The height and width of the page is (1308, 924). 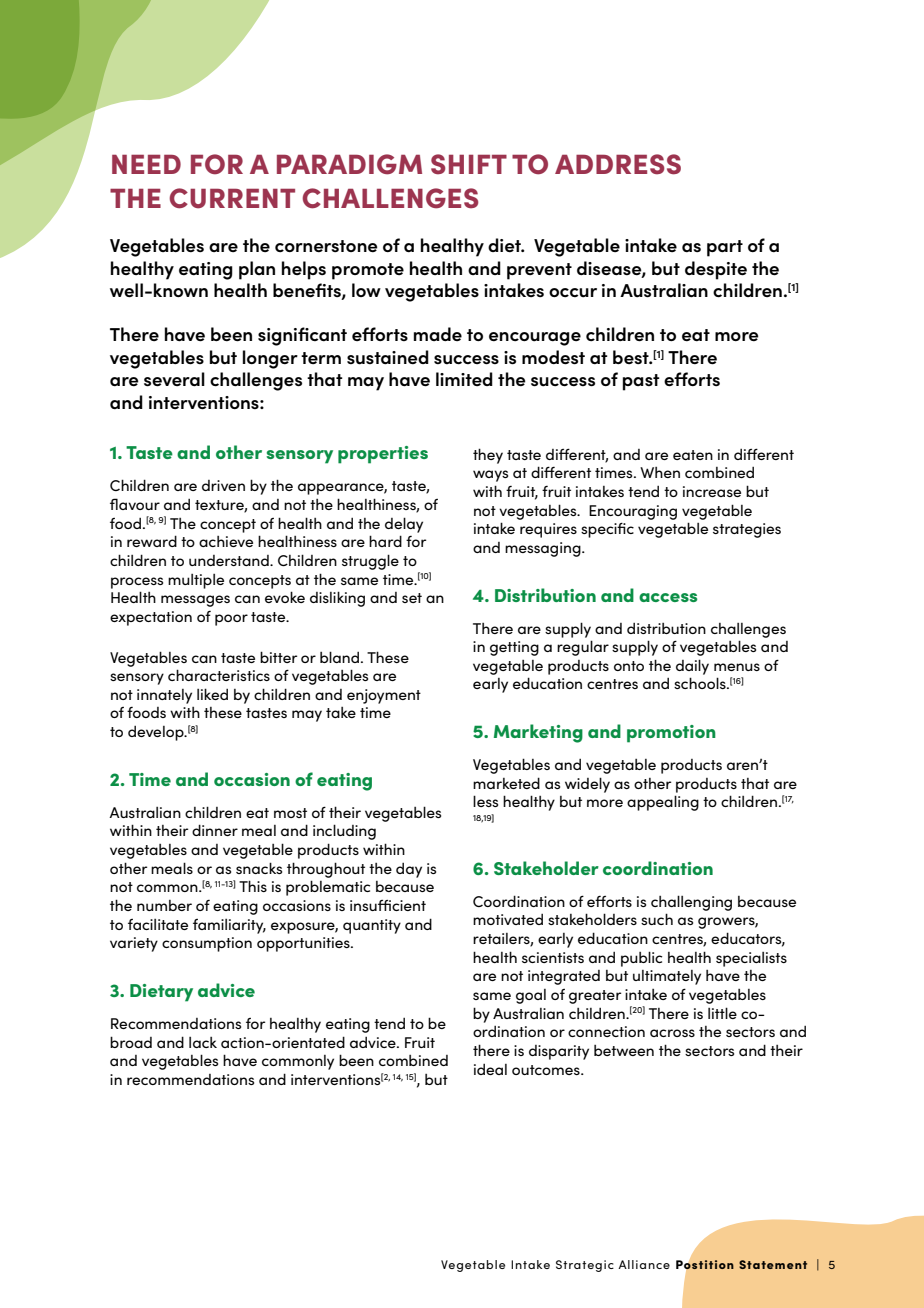 I want to click on SHIFT, so click(x=469, y=164).
